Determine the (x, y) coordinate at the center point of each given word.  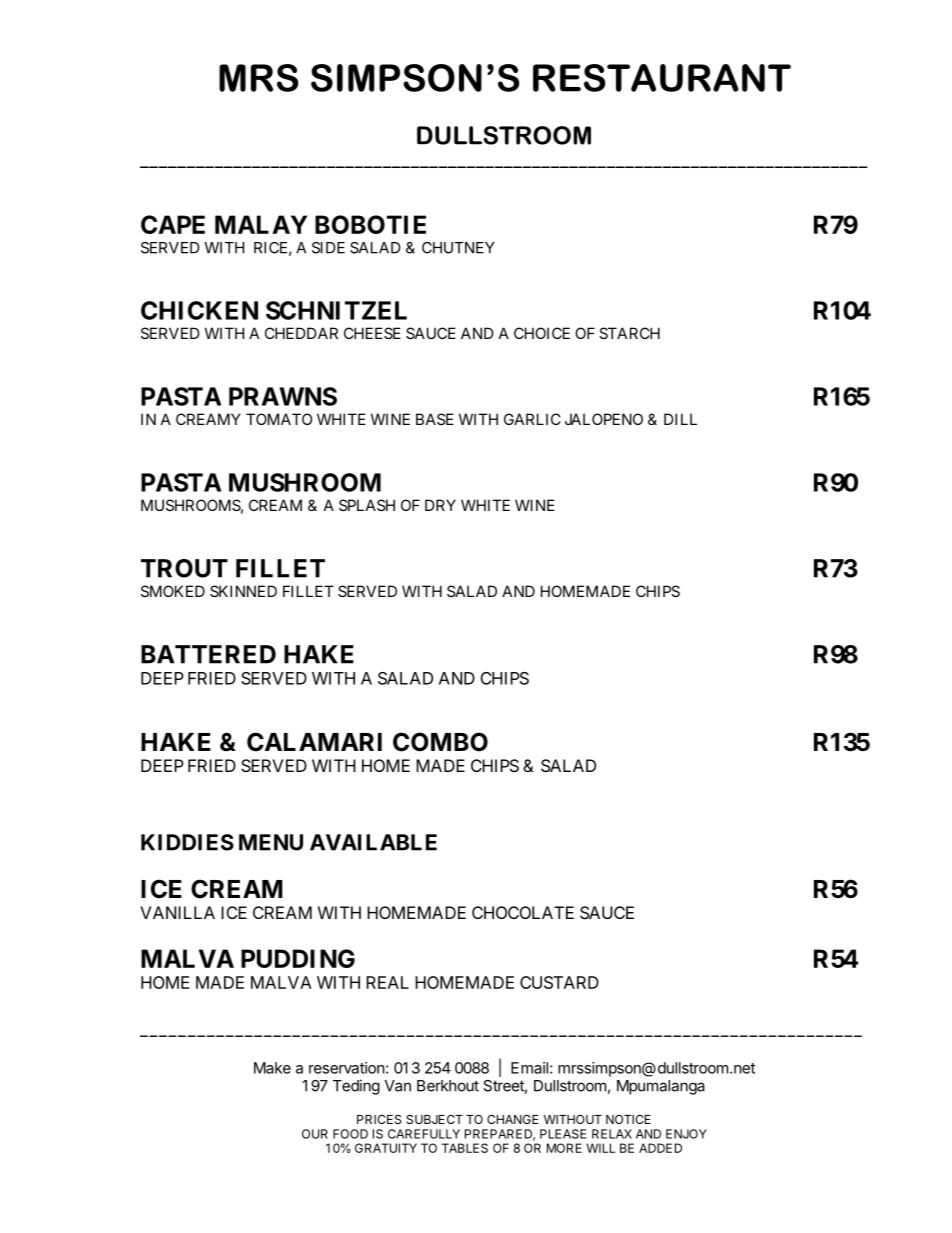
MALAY (261, 224)
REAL (387, 982)
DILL (680, 419)
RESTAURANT (662, 78)
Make (272, 1068)
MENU (271, 842)
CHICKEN (199, 310)
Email (529, 1068)
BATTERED (208, 654)
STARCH (629, 333)
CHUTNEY (458, 248)
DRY (440, 505)
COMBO (440, 742)
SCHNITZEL (336, 310)
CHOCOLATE (523, 912)
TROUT (184, 568)
